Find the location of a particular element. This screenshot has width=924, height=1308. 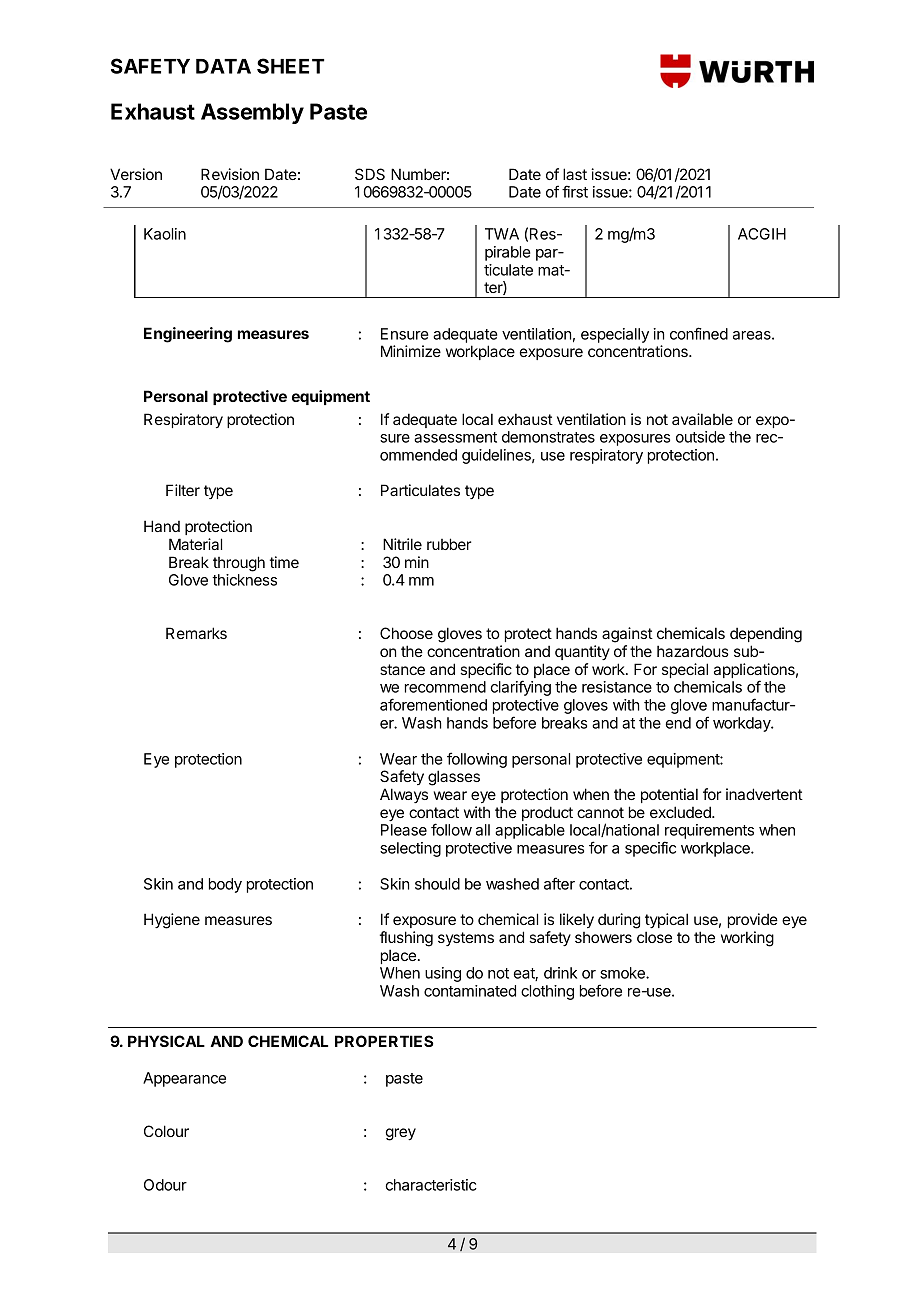

smoke is located at coordinates (623, 973).
